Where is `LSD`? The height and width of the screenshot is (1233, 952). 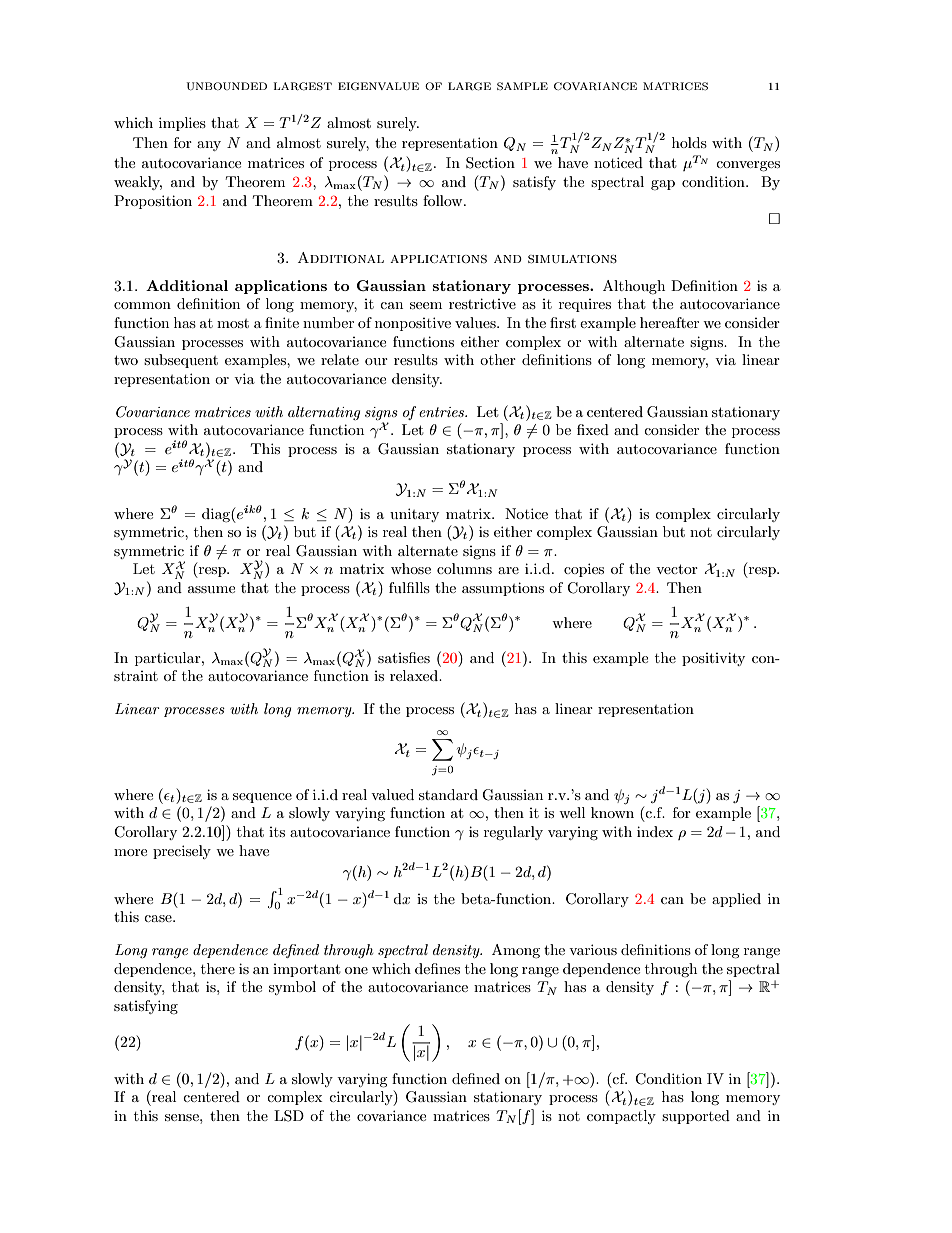
LSD is located at coordinates (289, 1116).
